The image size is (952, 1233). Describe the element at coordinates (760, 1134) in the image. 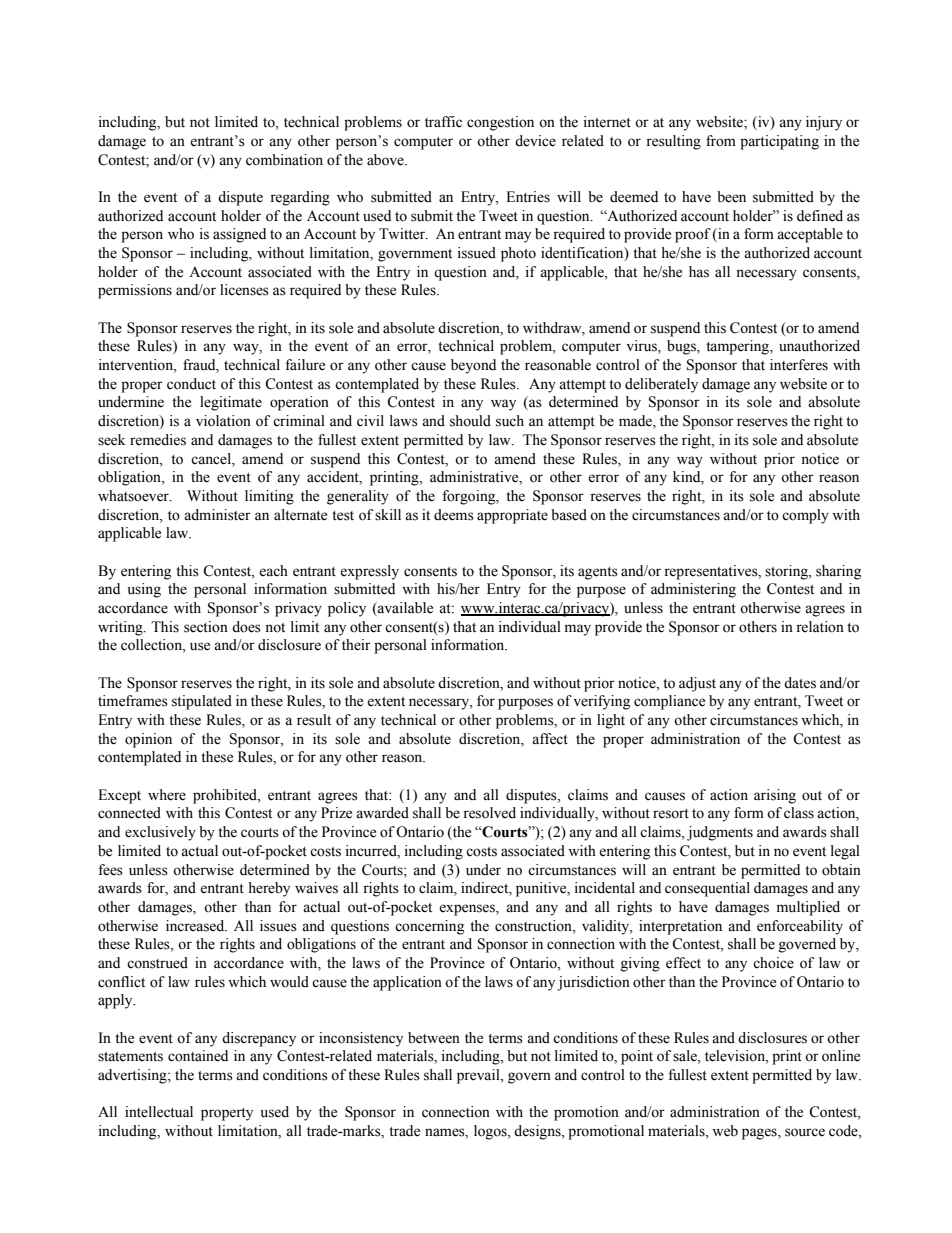

I see `pages` at that location.
